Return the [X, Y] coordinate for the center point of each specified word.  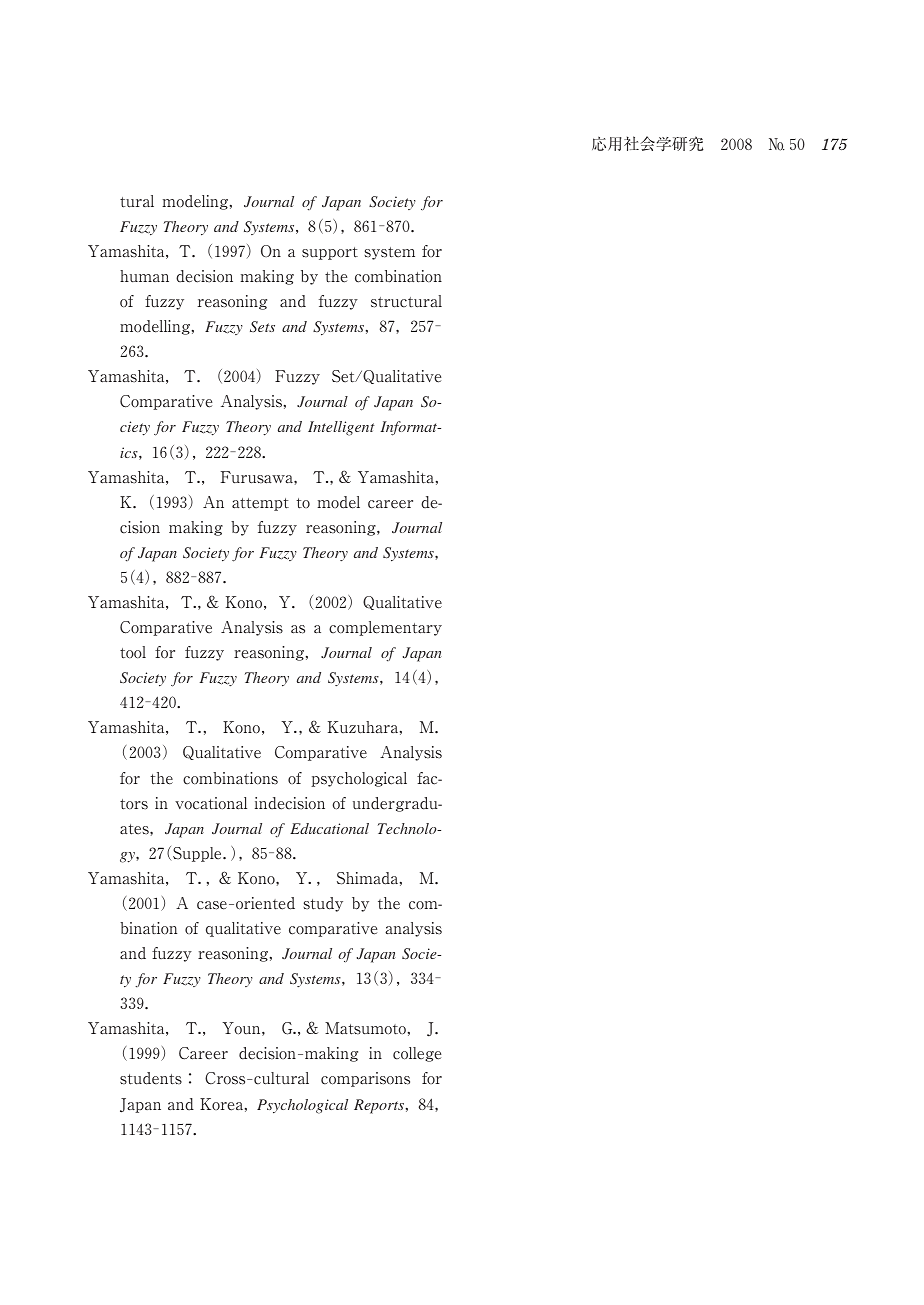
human [144, 276]
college [417, 1054]
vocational [211, 803]
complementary [385, 628]
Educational [329, 828]
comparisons [365, 1079]
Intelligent [341, 428]
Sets [262, 326]
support [330, 253]
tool [133, 652]
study [323, 904]
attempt [260, 504]
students [151, 1078]
